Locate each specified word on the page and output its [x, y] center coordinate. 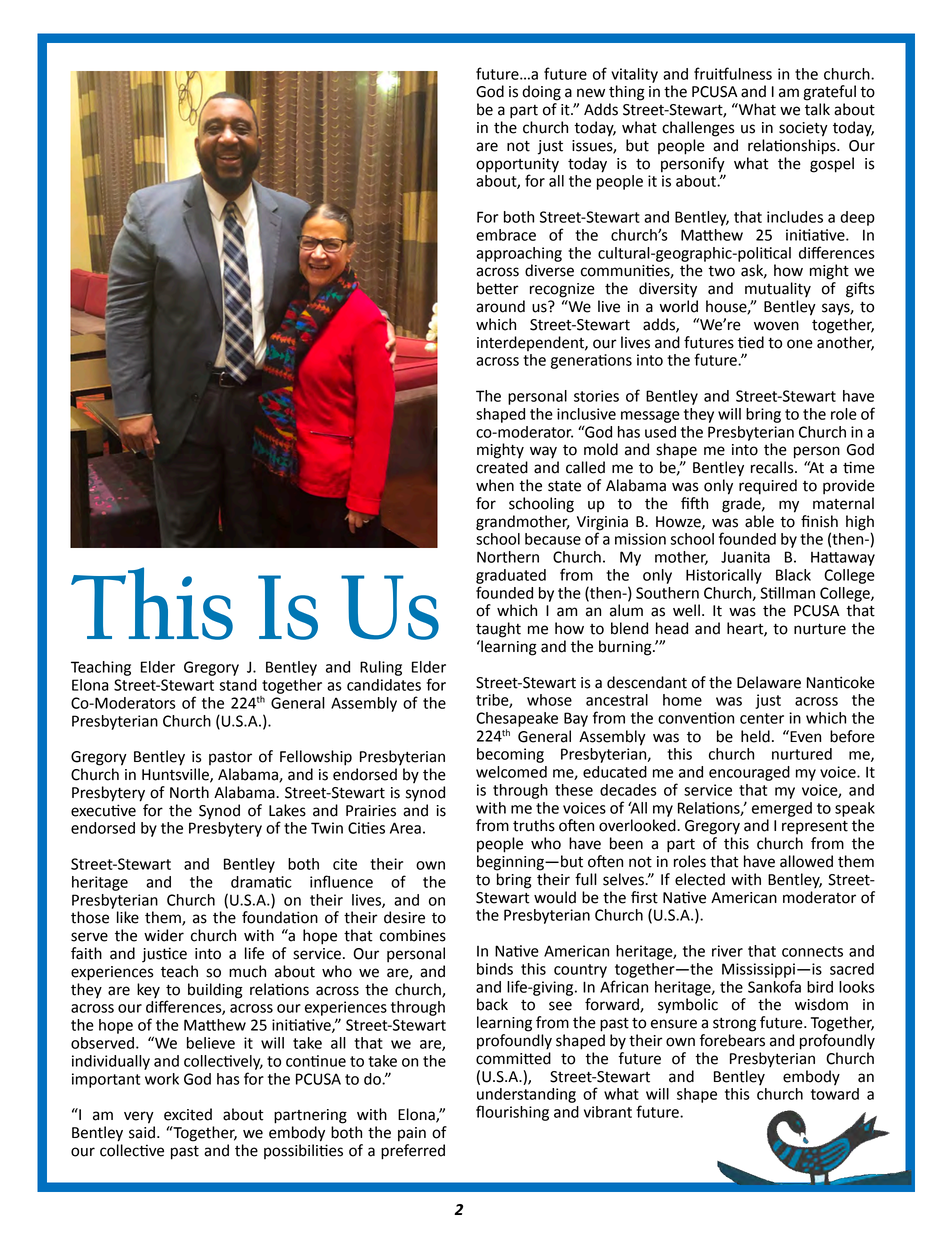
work [162, 1079]
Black [793, 575]
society [803, 129]
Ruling [381, 668]
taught [498, 630]
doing [541, 93]
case [280, 146]
